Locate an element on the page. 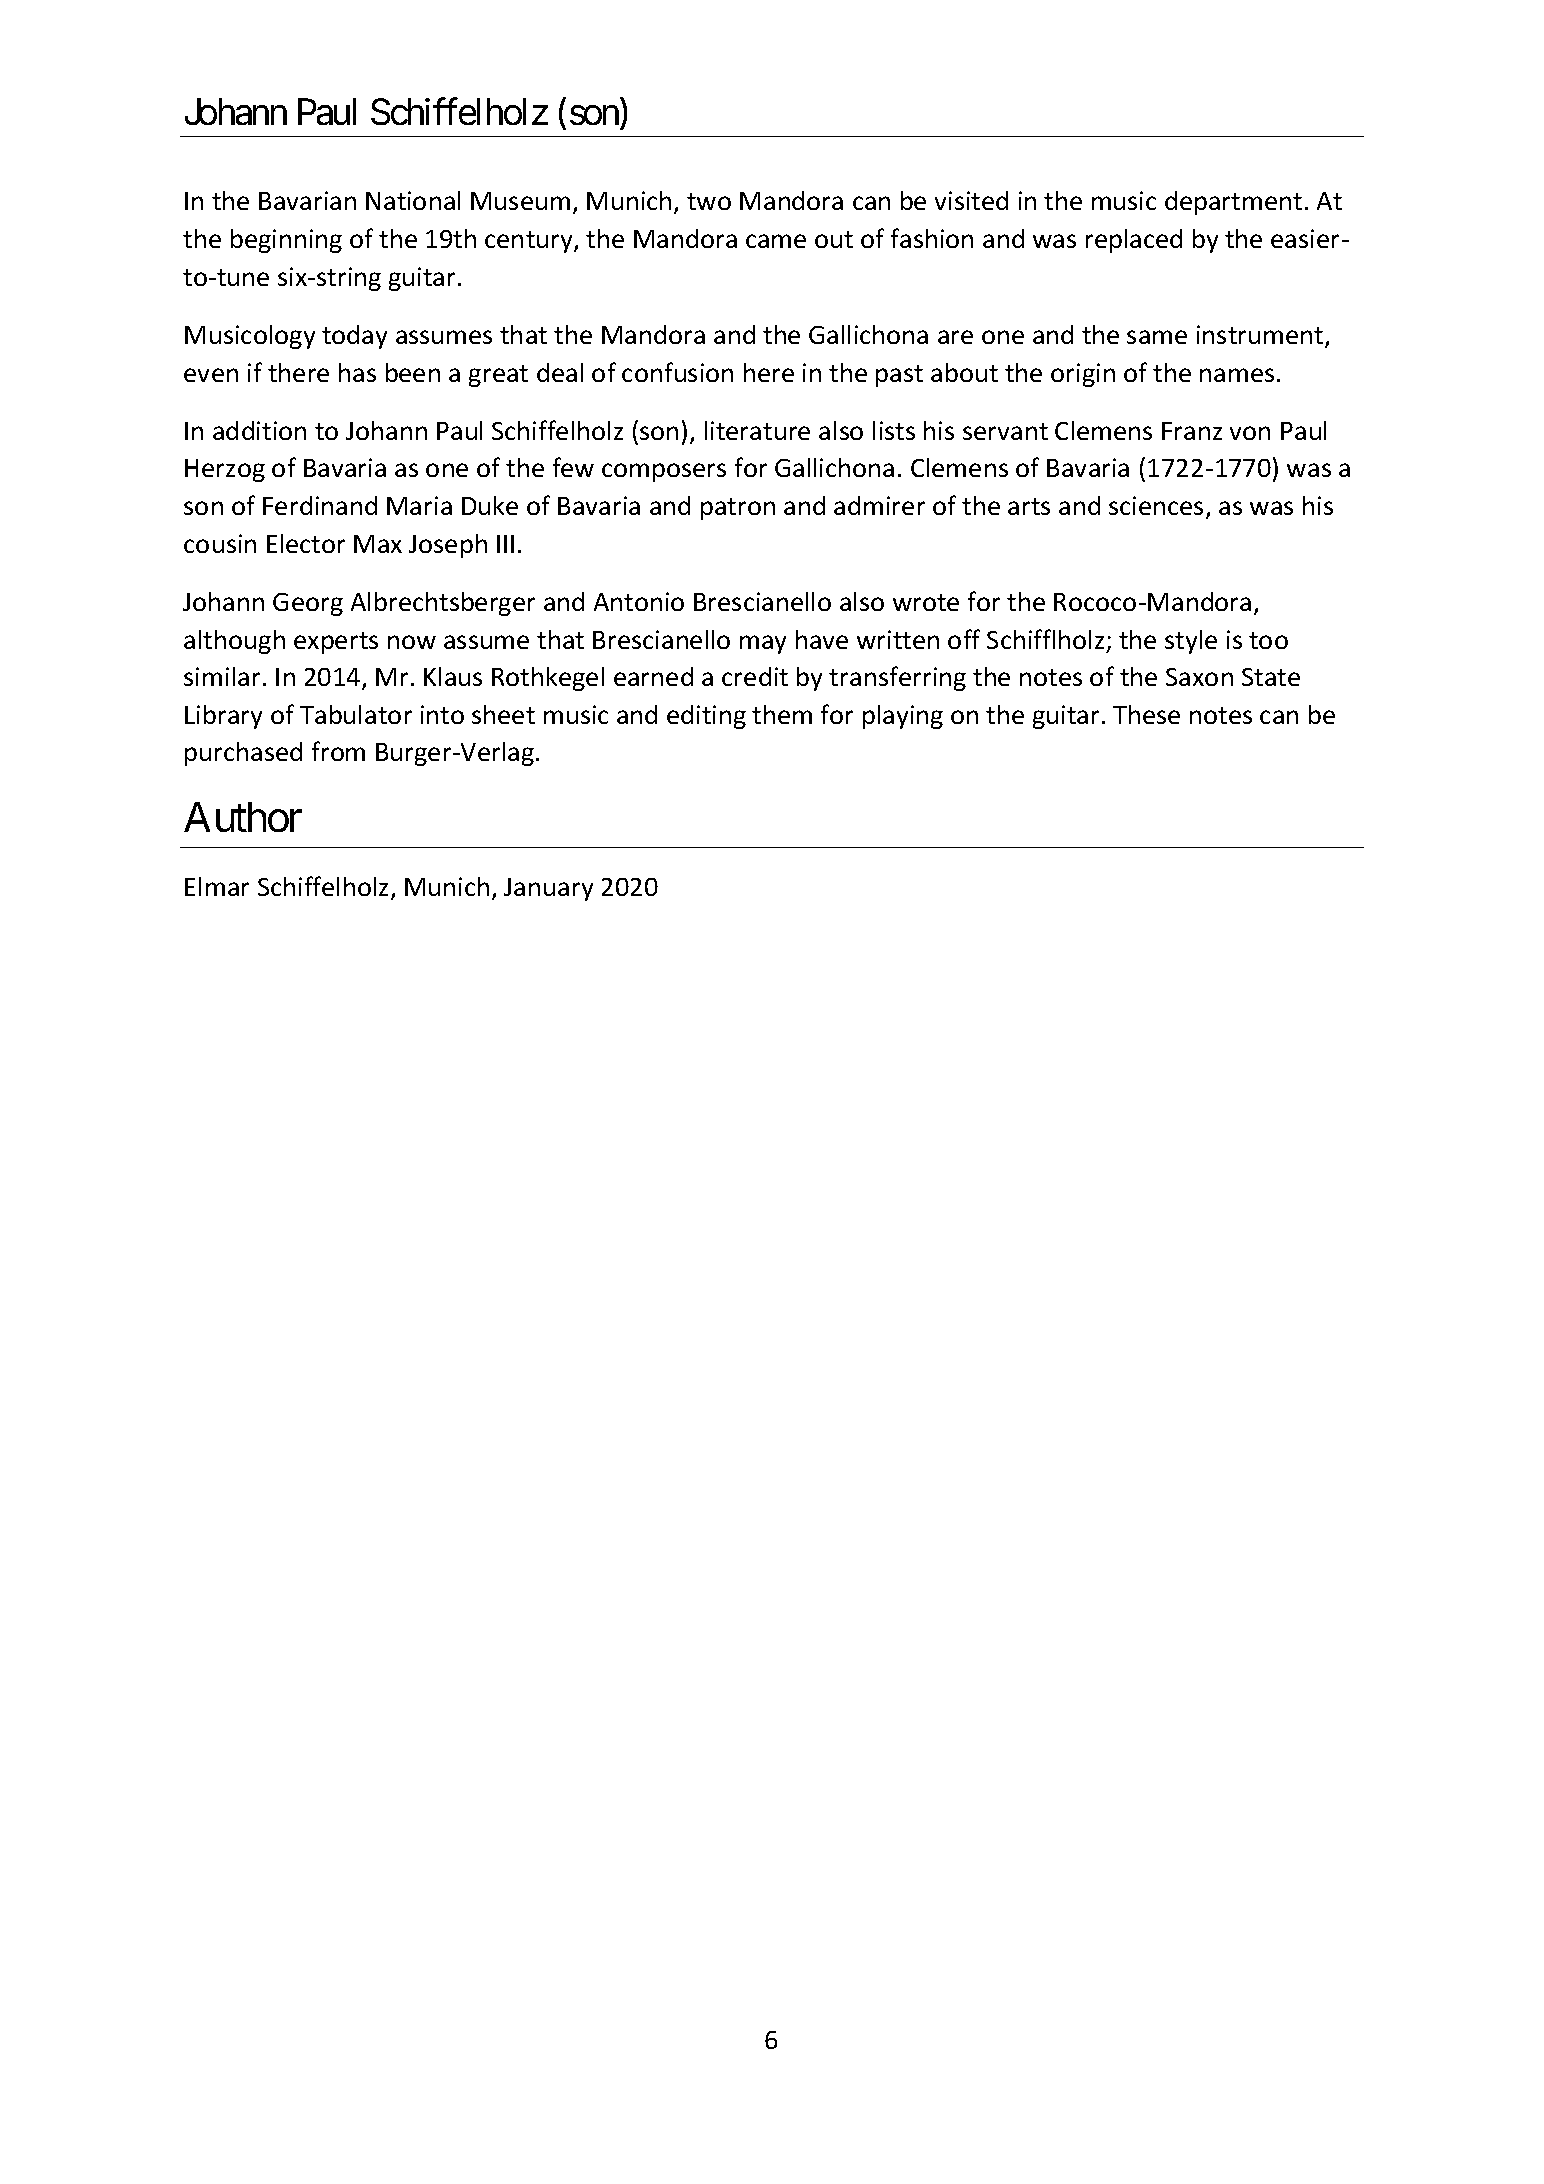 The image size is (1544, 2184). These is located at coordinates (1146, 714).
